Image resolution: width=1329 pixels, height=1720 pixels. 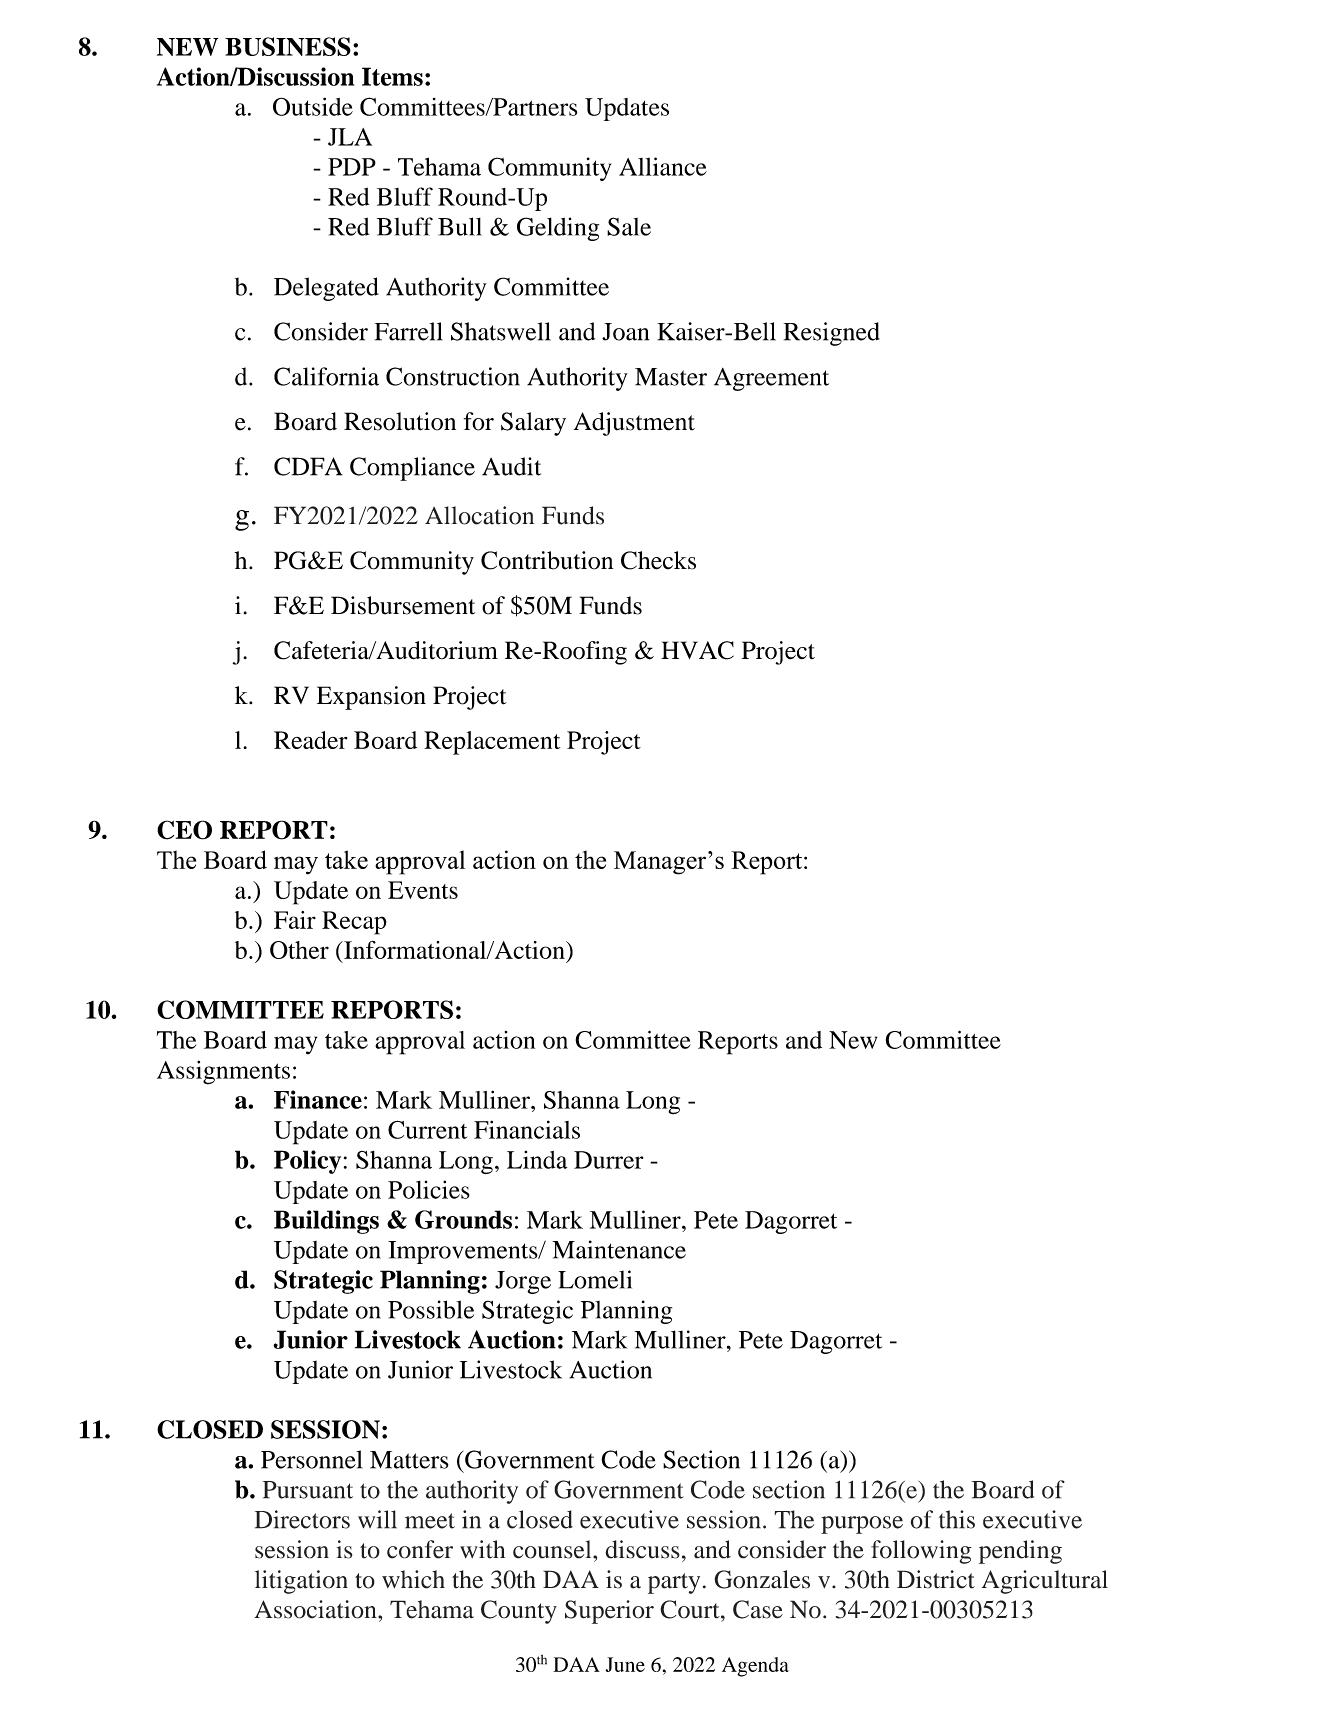 I want to click on HVAC, so click(x=697, y=650).
